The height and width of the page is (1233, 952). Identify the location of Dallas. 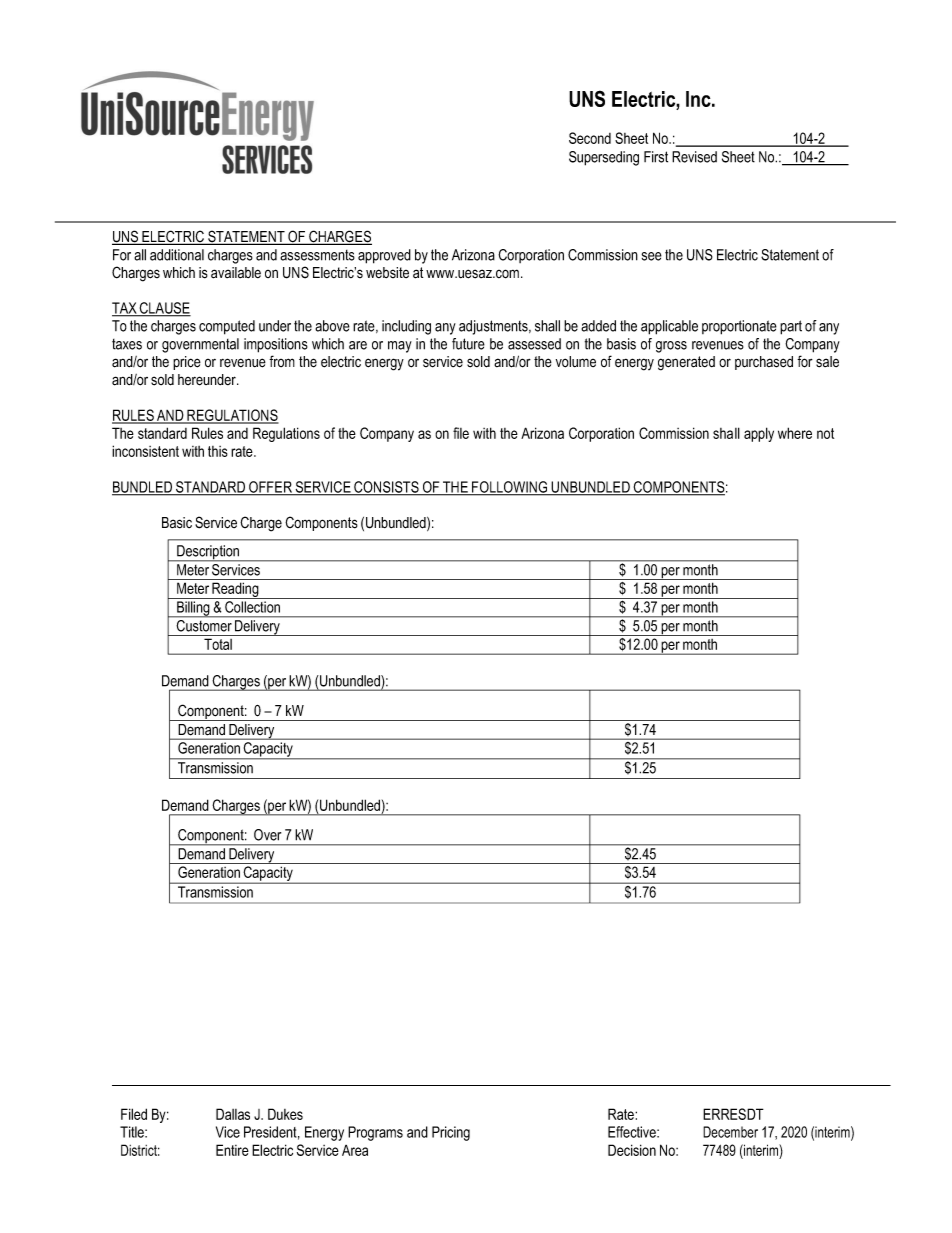
(233, 1114).
